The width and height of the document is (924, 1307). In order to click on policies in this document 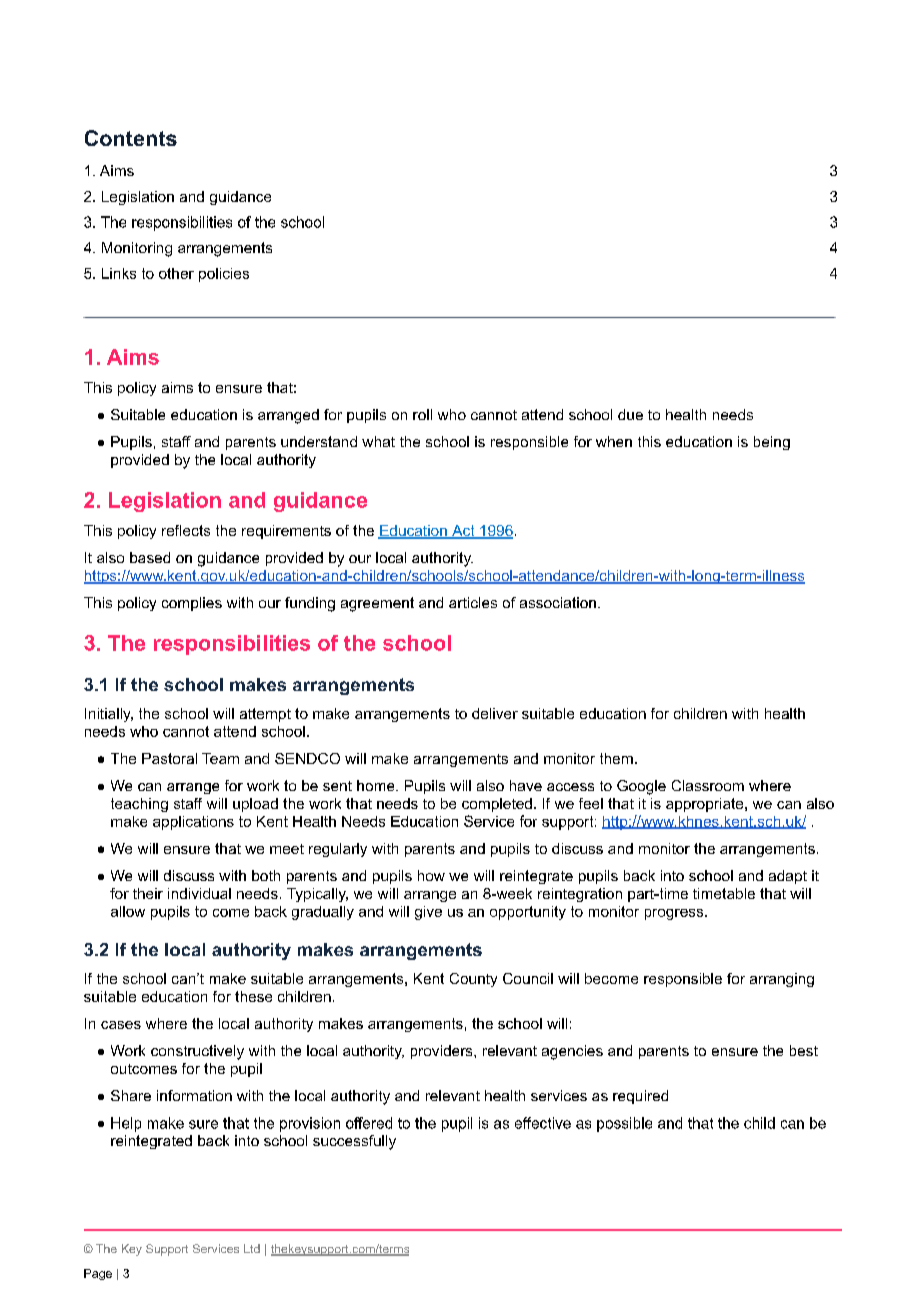, I will do `click(224, 275)`.
